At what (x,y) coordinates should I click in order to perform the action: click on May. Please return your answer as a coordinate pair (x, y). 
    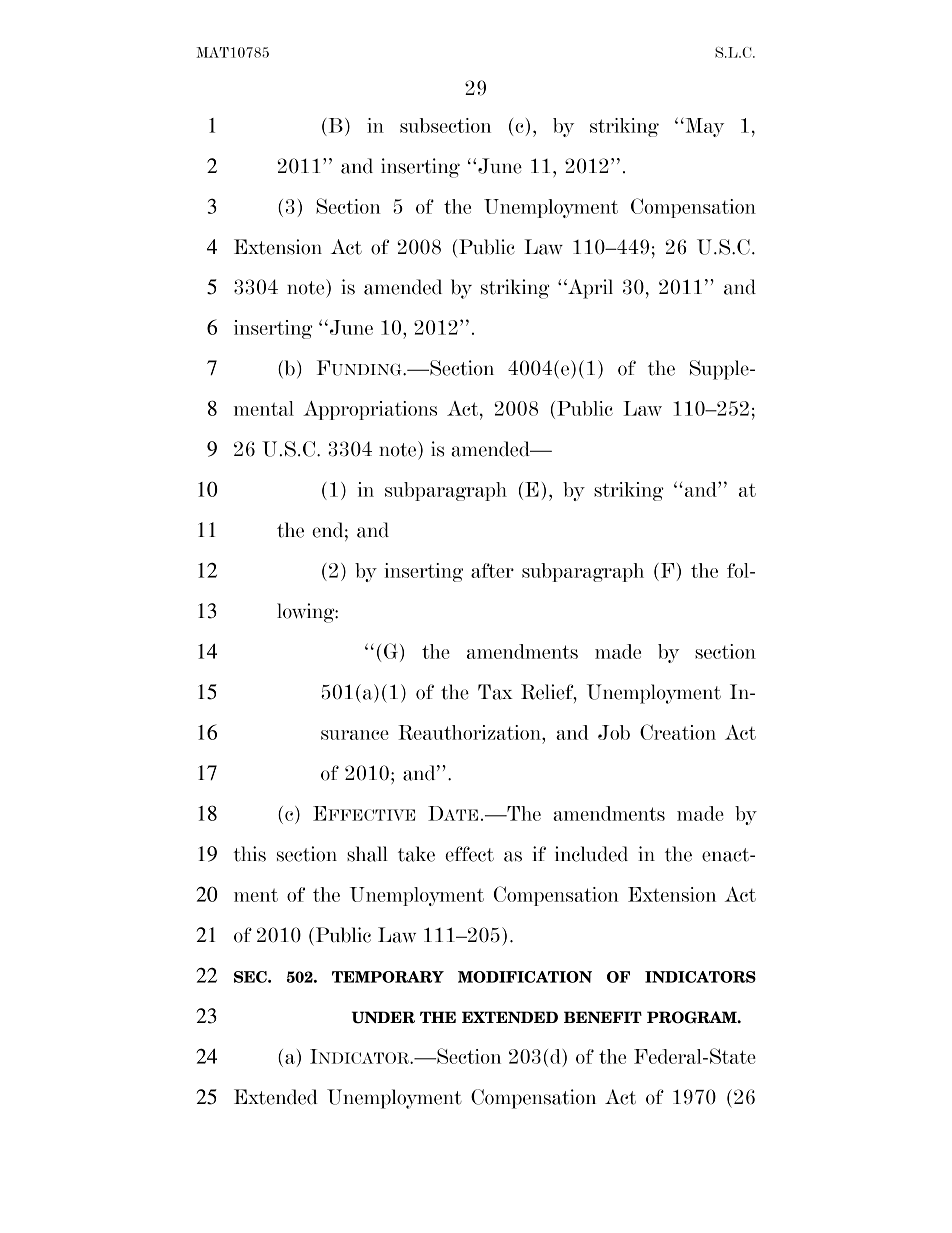
    Looking at the image, I should click on (703, 127).
